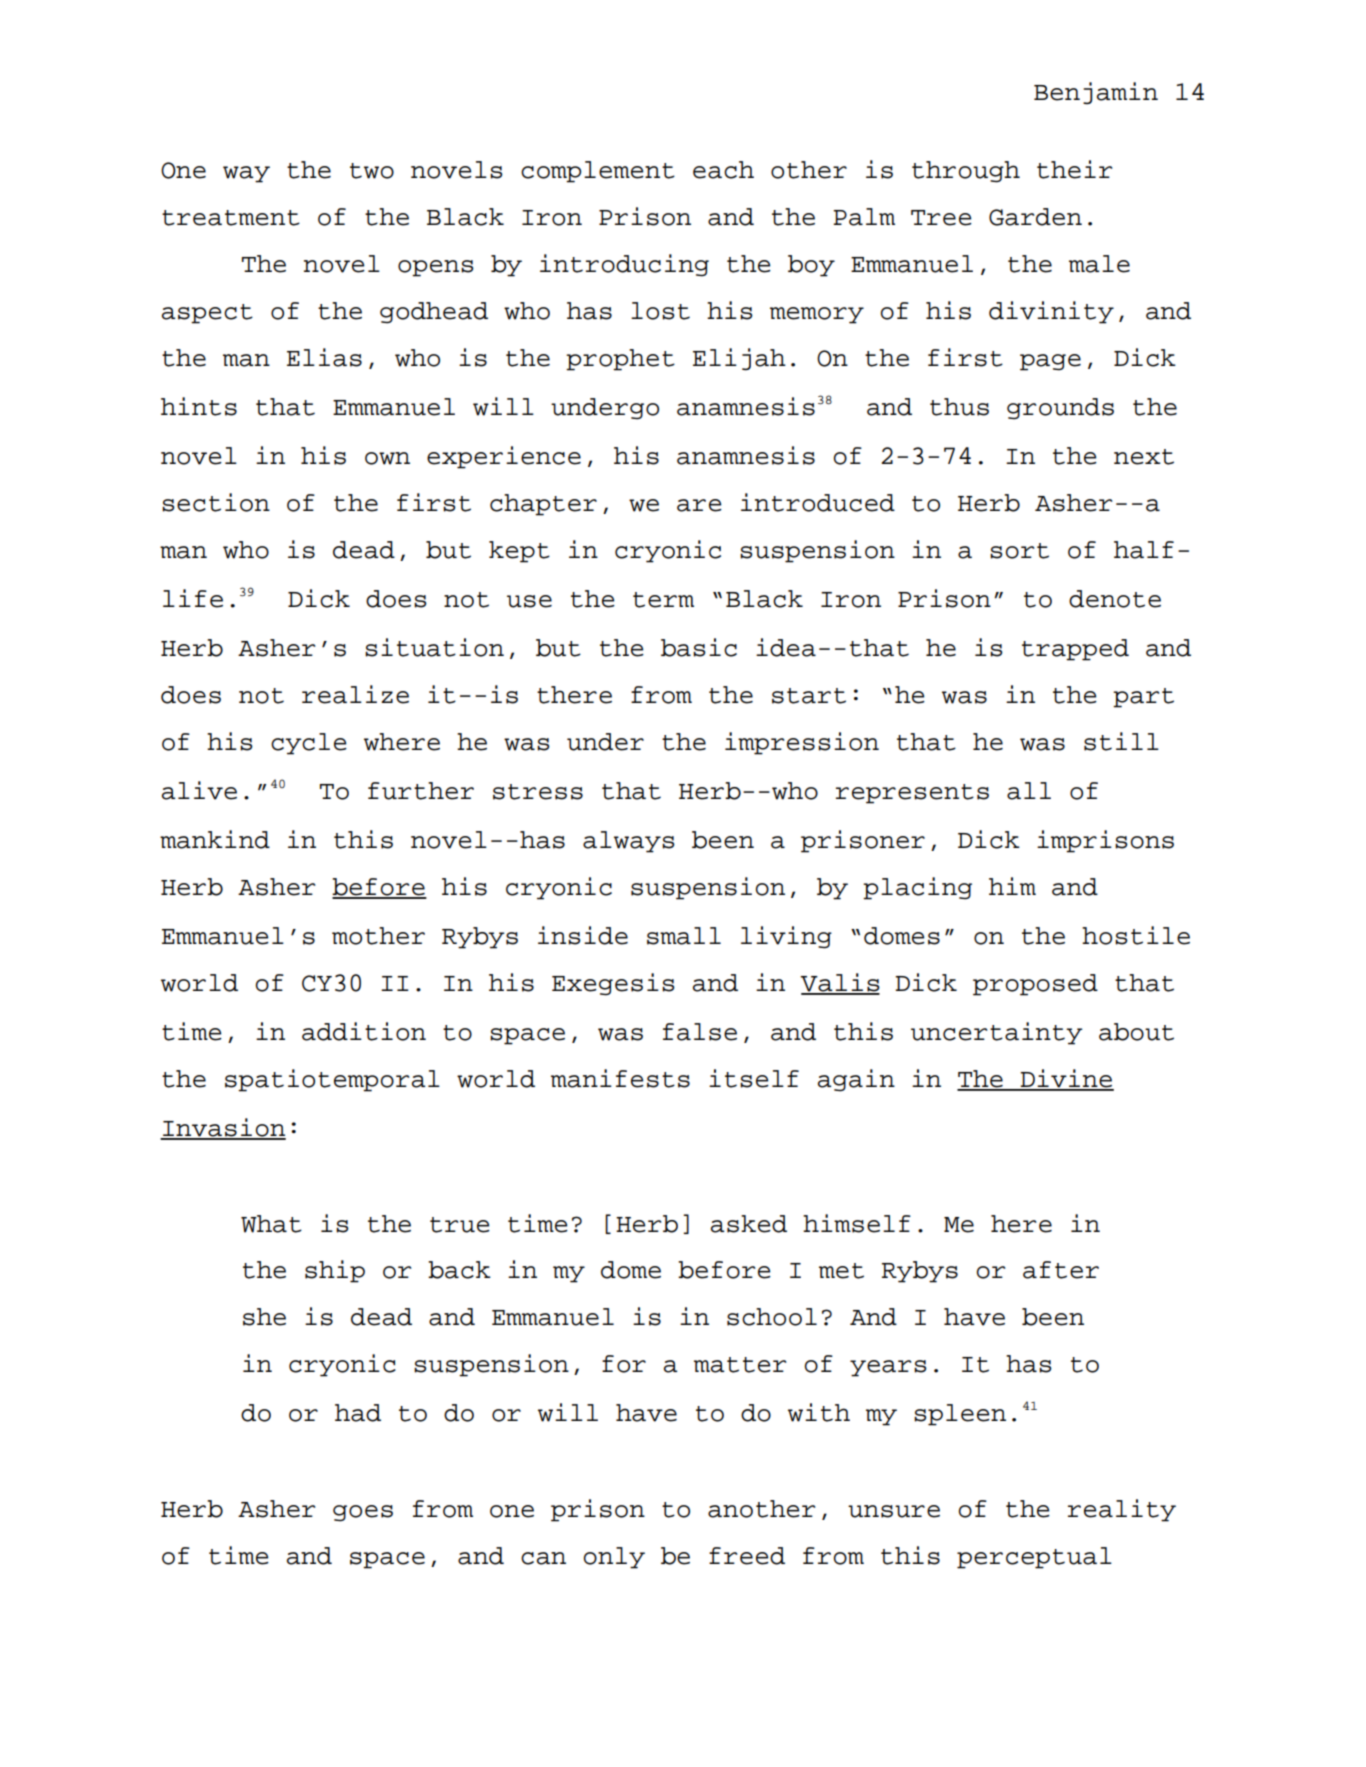 The width and height of the screenshot is (1366, 1767). What do you see at coordinates (332, 1080) in the screenshot?
I see `spatiotemporal` at bounding box center [332, 1080].
